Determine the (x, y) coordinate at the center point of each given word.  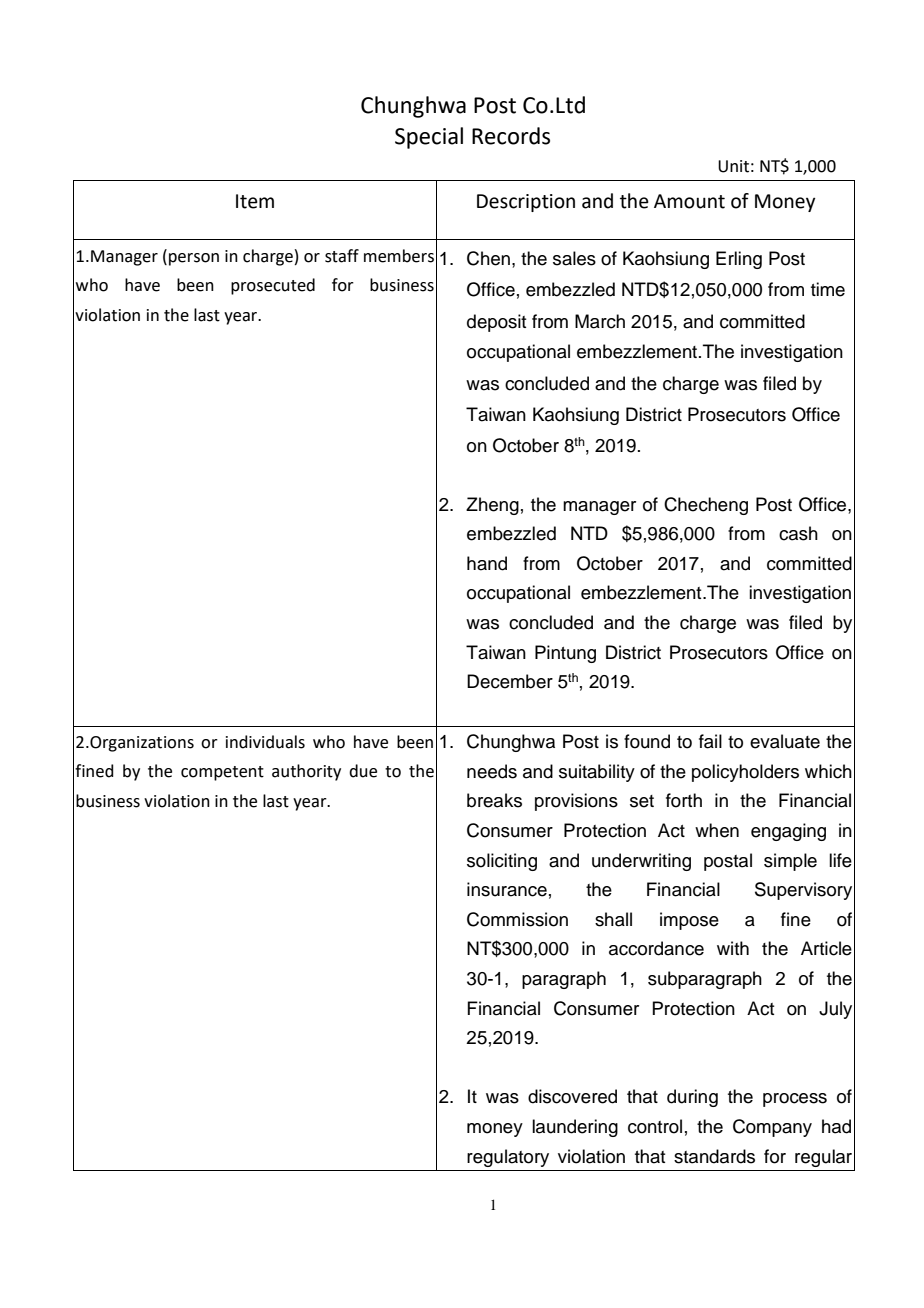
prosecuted (273, 286)
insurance (507, 889)
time (828, 289)
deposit (496, 323)
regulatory (508, 1158)
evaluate (785, 741)
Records (511, 136)
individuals (265, 742)
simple (790, 862)
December (510, 681)
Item (255, 201)
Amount (689, 201)
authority (306, 772)
